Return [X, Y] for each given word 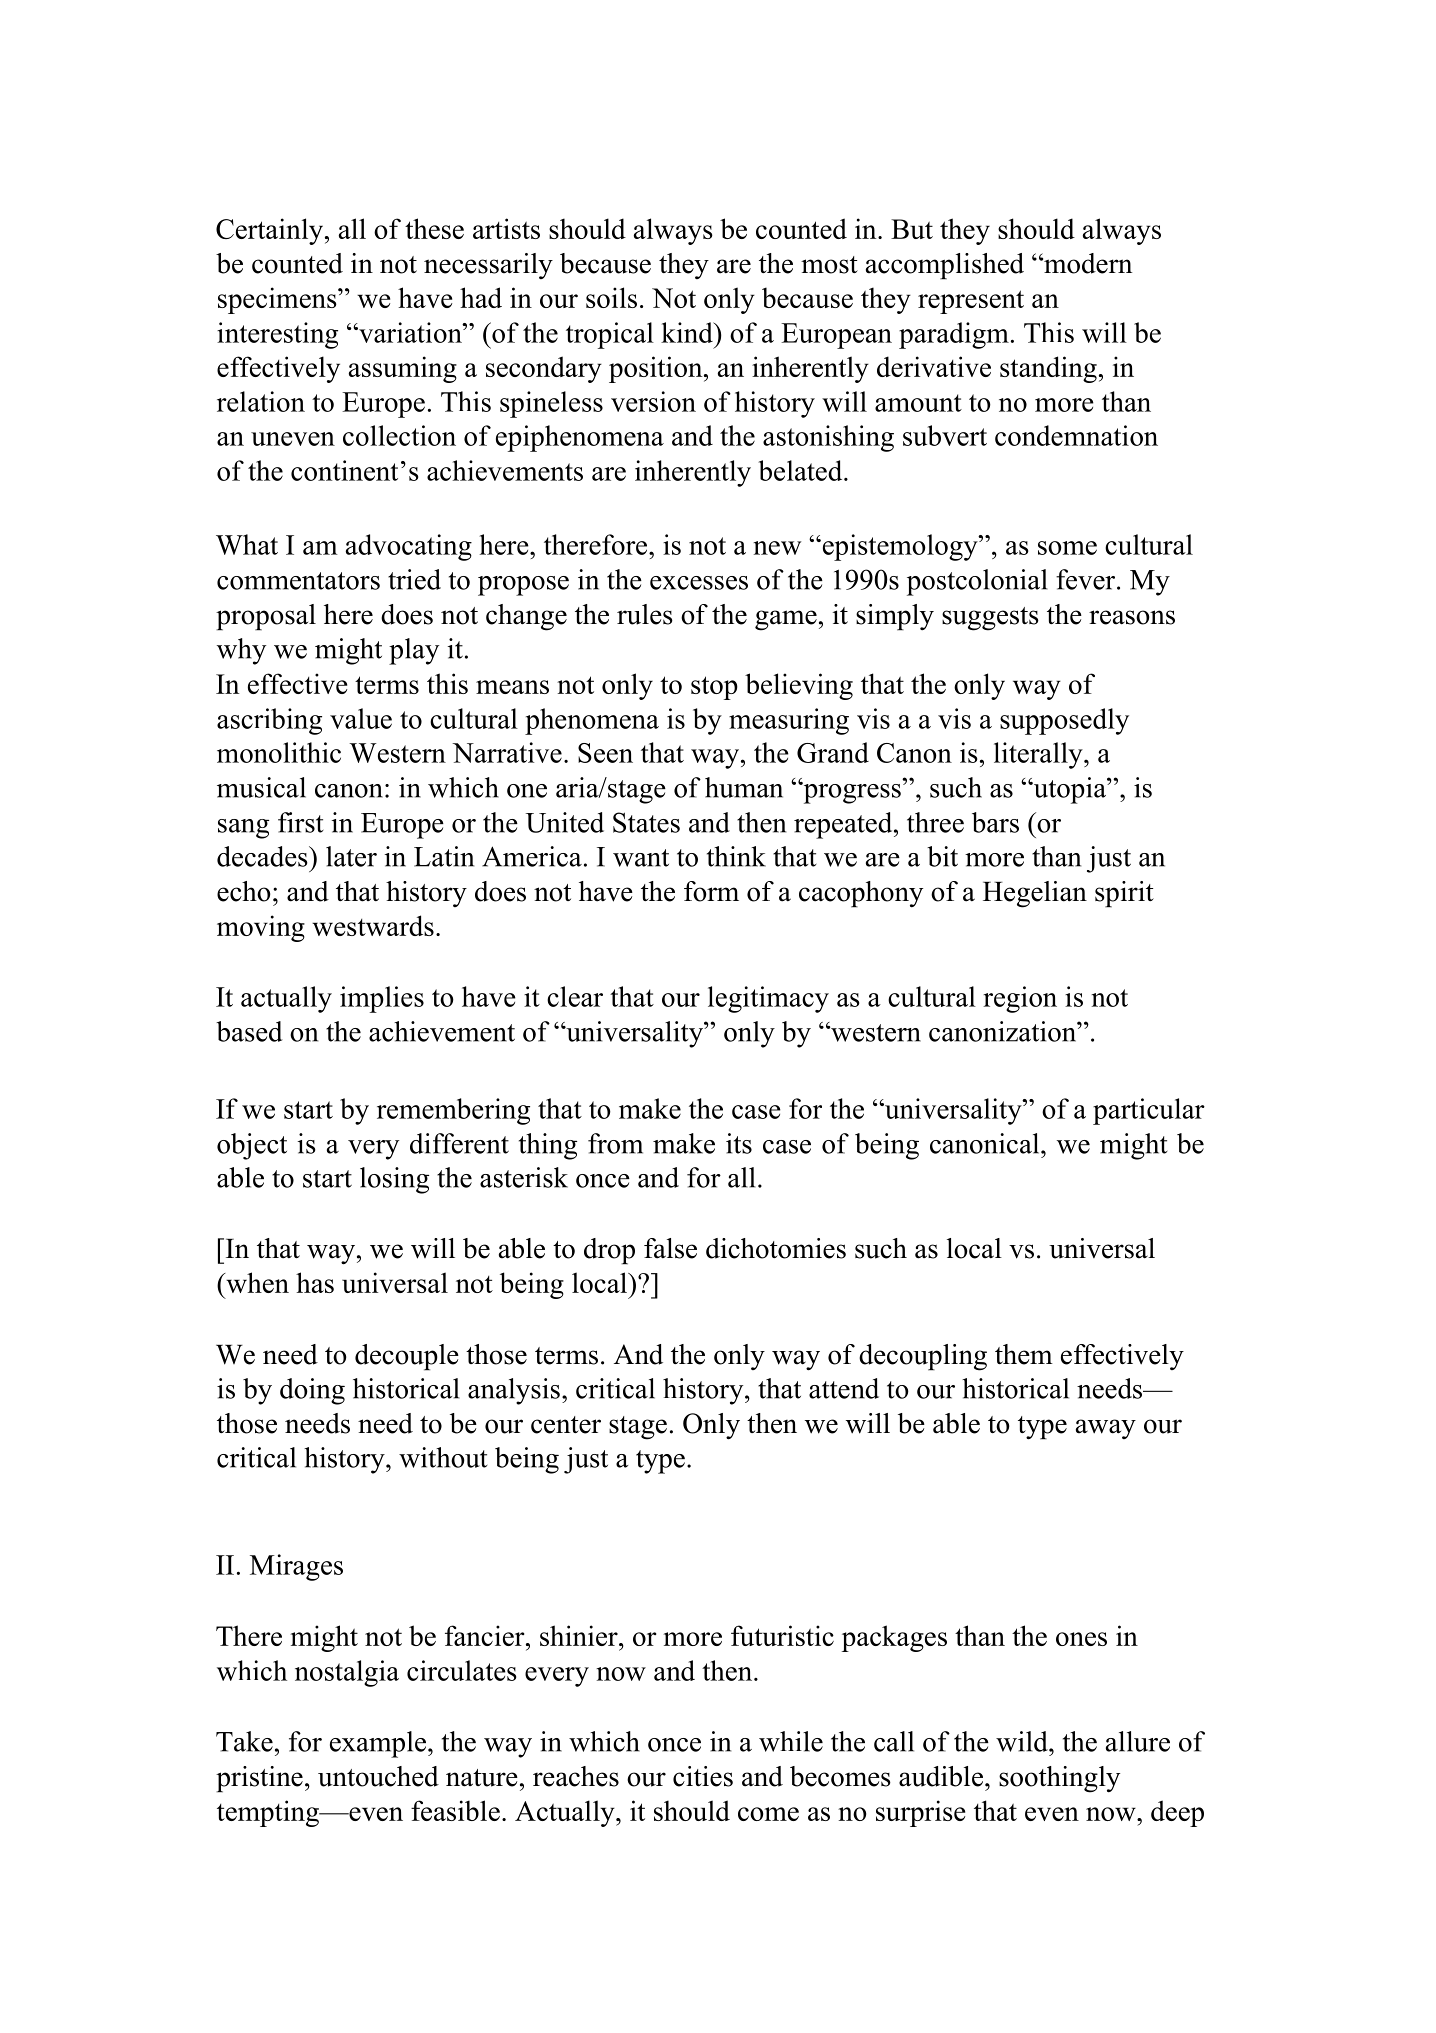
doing [312, 1391]
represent [971, 302]
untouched [378, 1776]
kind [688, 332]
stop [714, 688]
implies [382, 999]
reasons [1132, 617]
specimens [278, 300]
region [1020, 999]
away [1106, 1429]
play [414, 651]
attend [844, 1388]
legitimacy [768, 999]
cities [703, 1776]
